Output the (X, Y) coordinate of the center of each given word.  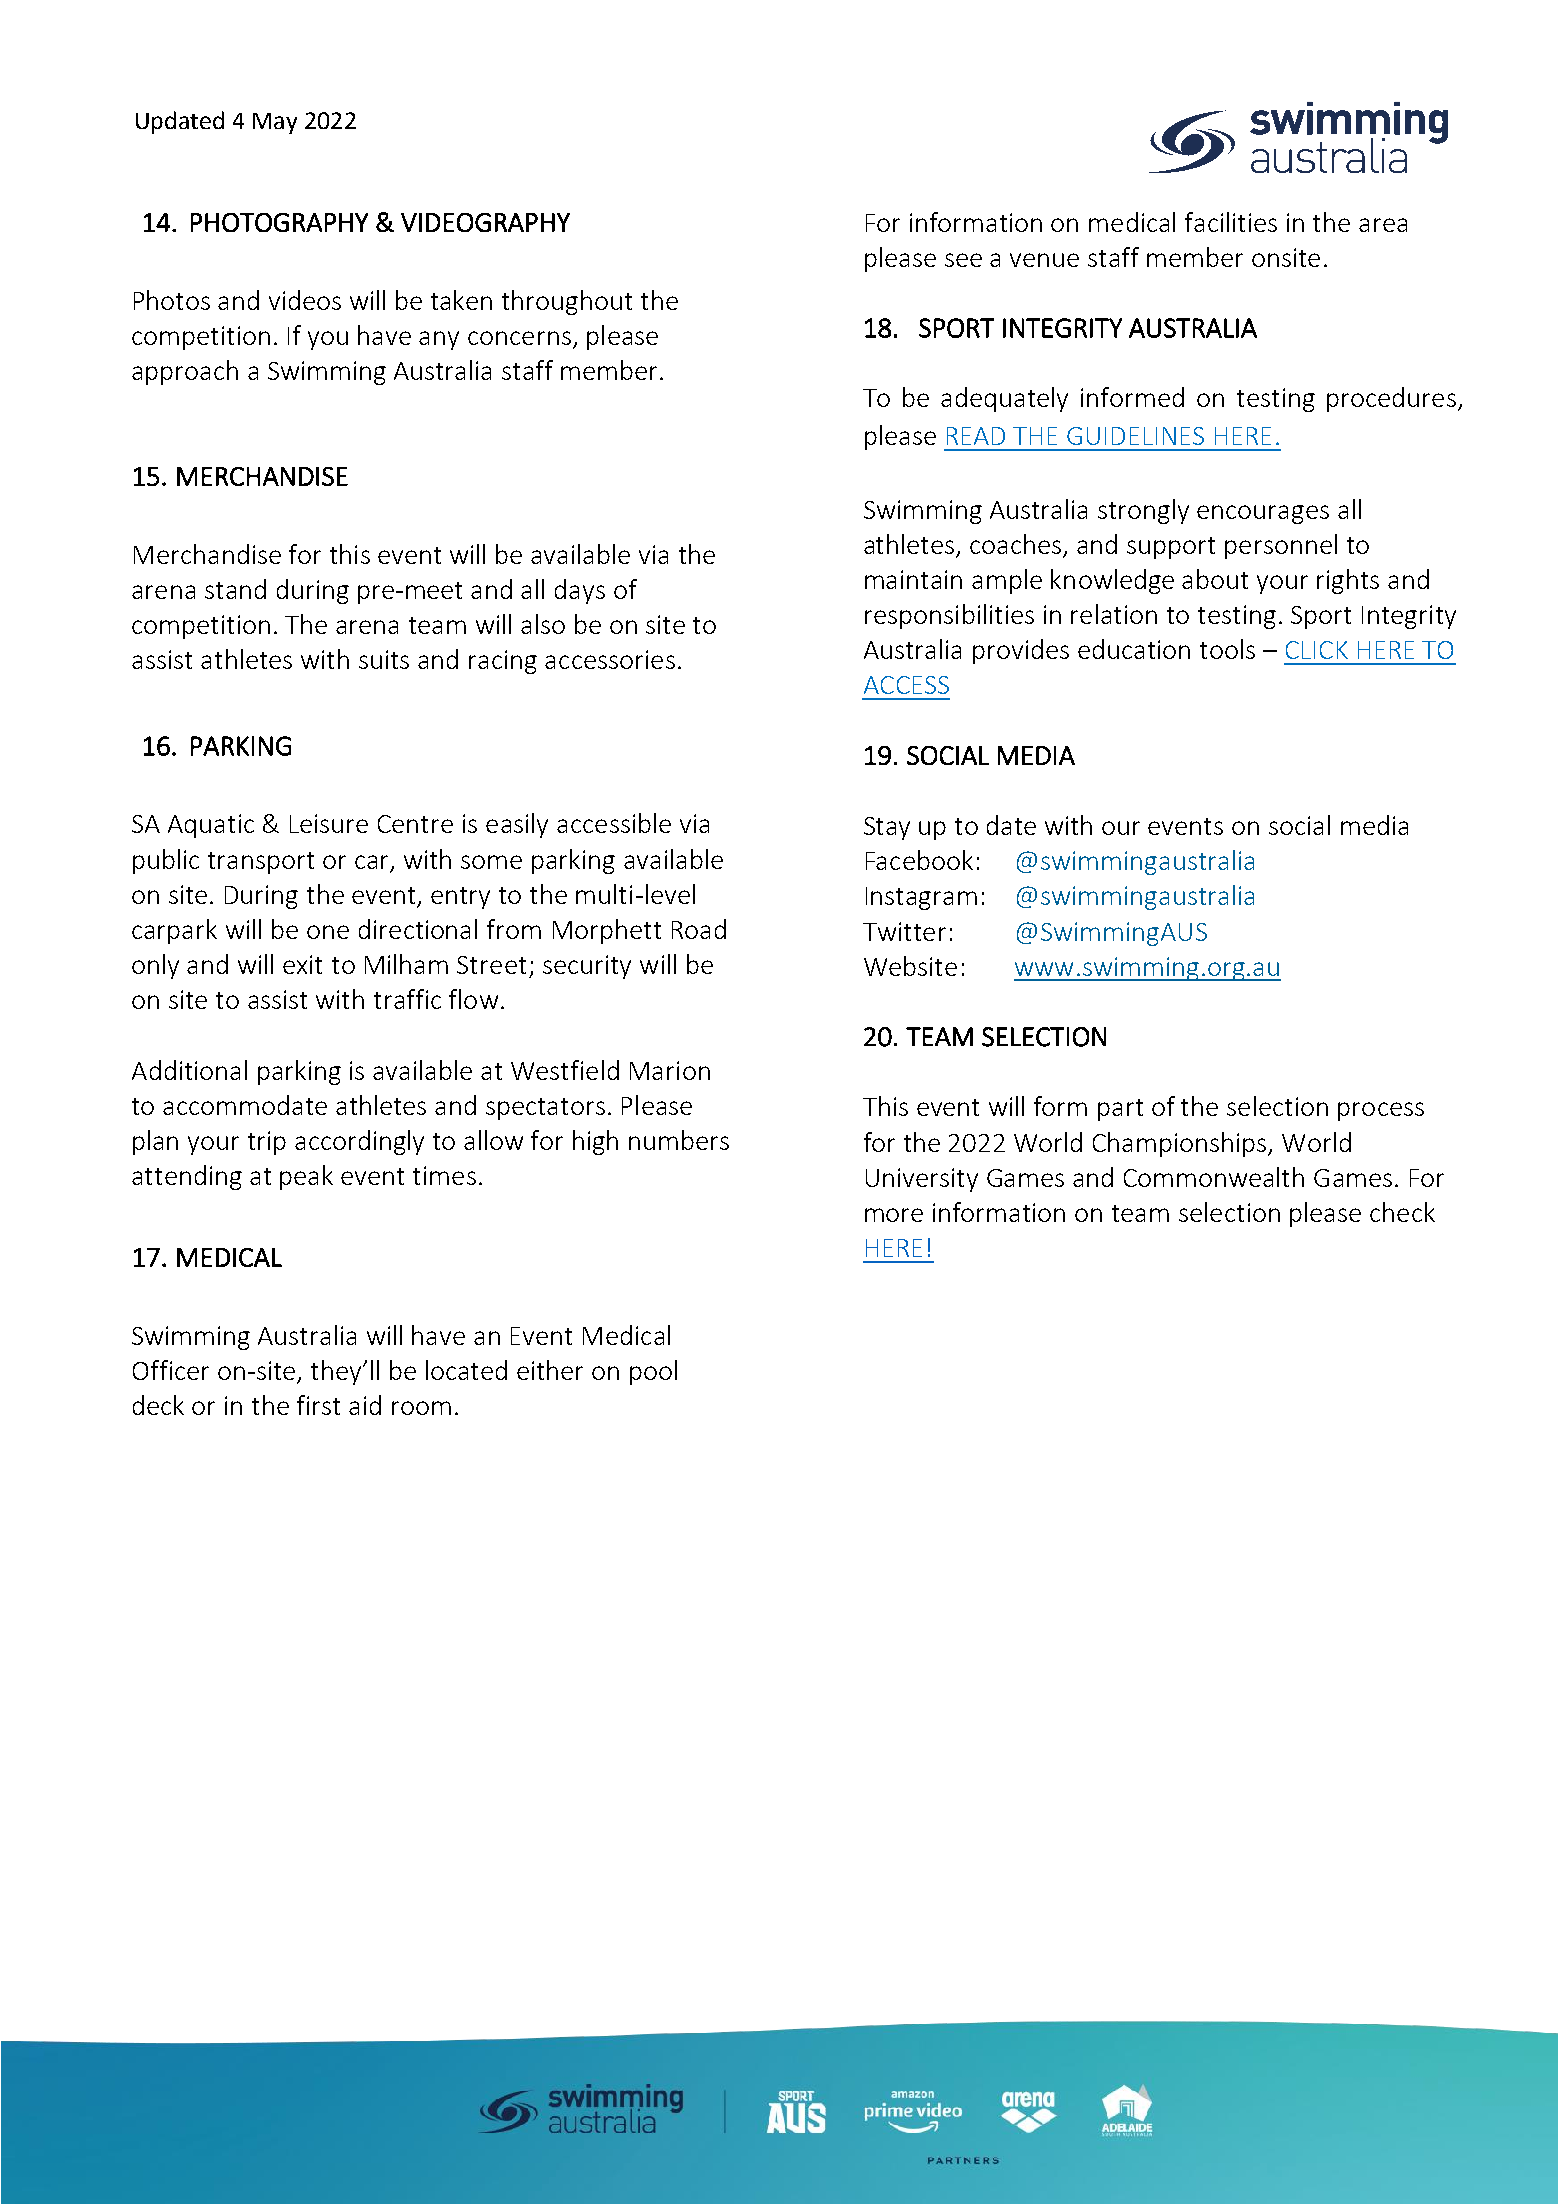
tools (1227, 649)
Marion (670, 1070)
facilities (1231, 222)
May (275, 123)
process (1381, 1111)
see (963, 260)
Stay (887, 828)
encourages (1263, 514)
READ (976, 436)
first (318, 1405)
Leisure (329, 823)
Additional (189, 1070)
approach (185, 372)
